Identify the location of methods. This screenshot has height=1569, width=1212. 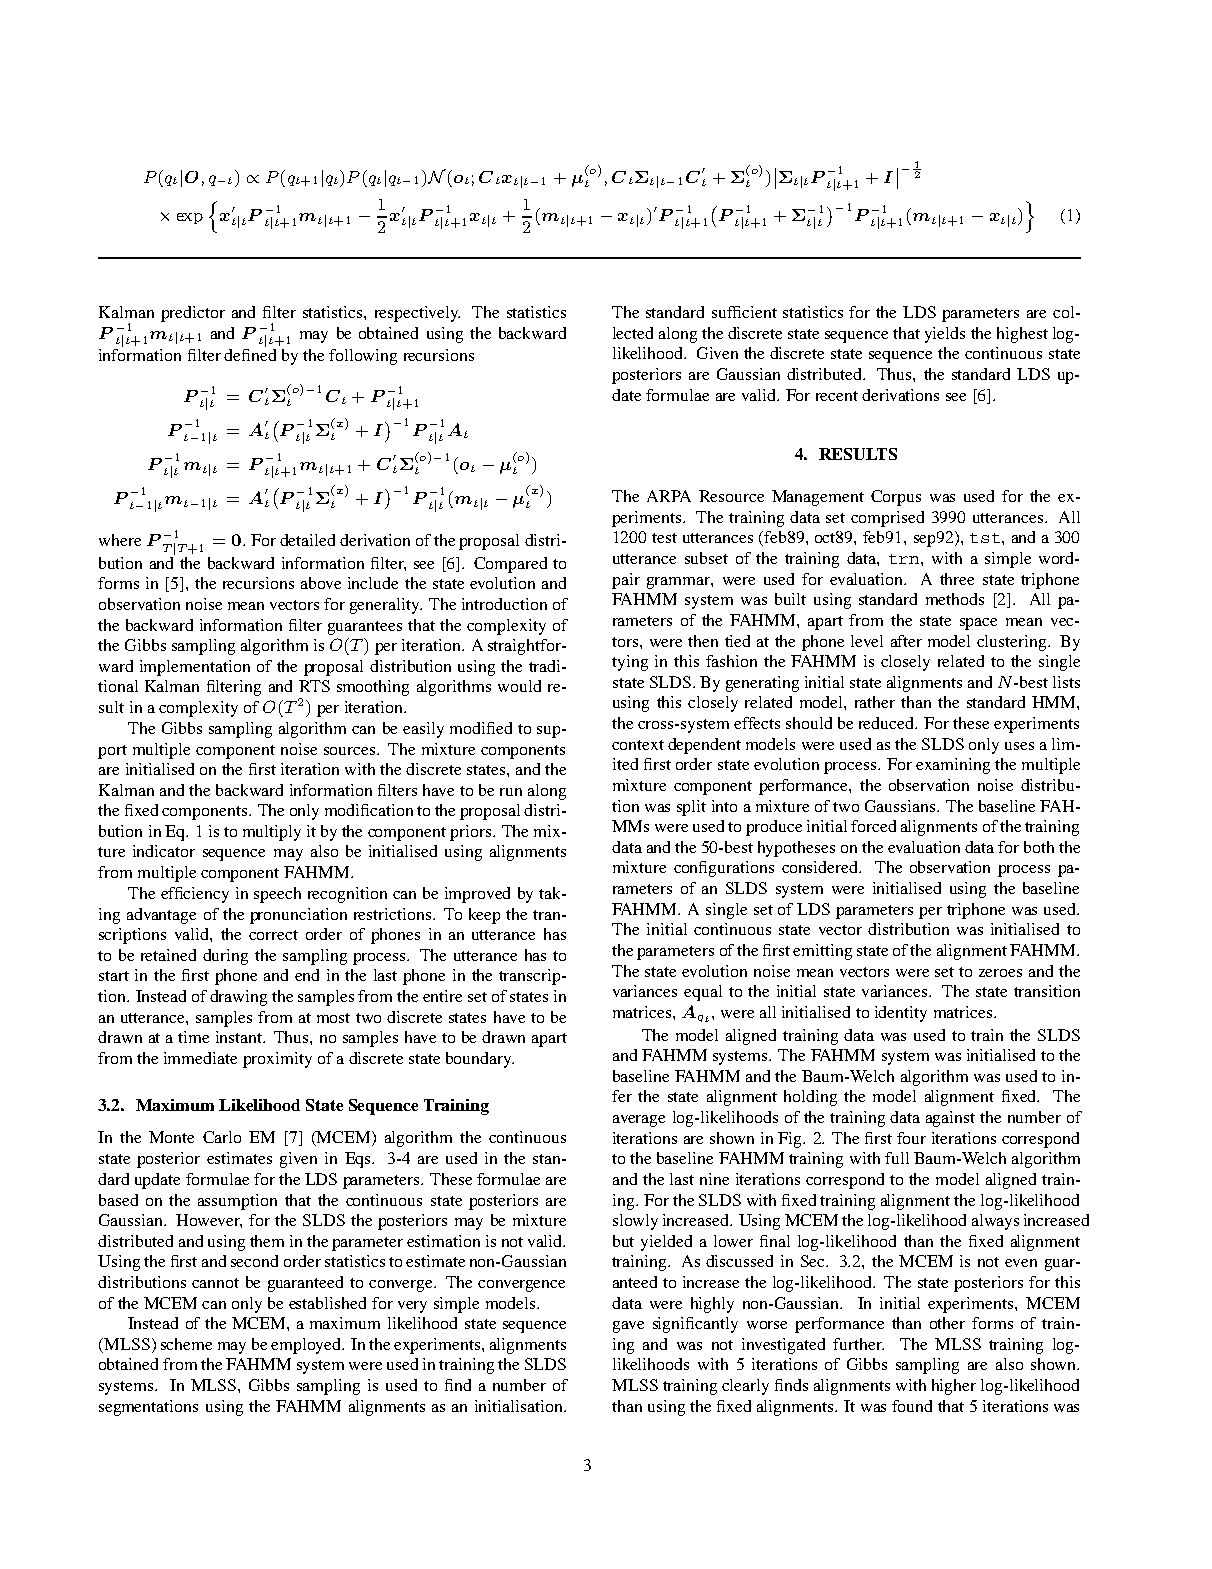
(955, 599).
